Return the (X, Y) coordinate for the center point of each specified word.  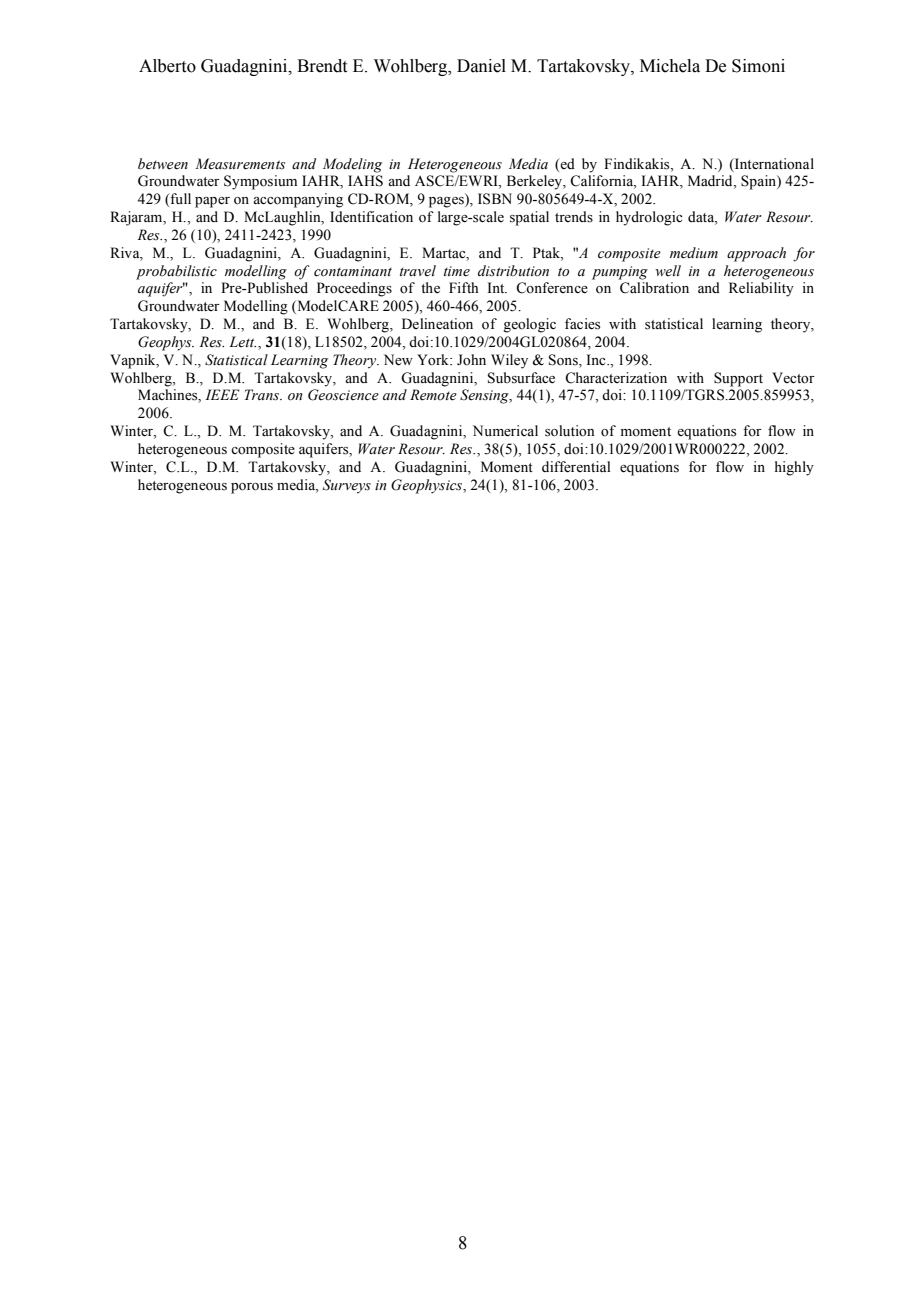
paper (212, 202)
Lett (242, 341)
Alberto (167, 66)
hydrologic (649, 218)
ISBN (495, 199)
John (471, 360)
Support (738, 379)
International (773, 164)
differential (576, 467)
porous (252, 488)
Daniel (481, 66)
